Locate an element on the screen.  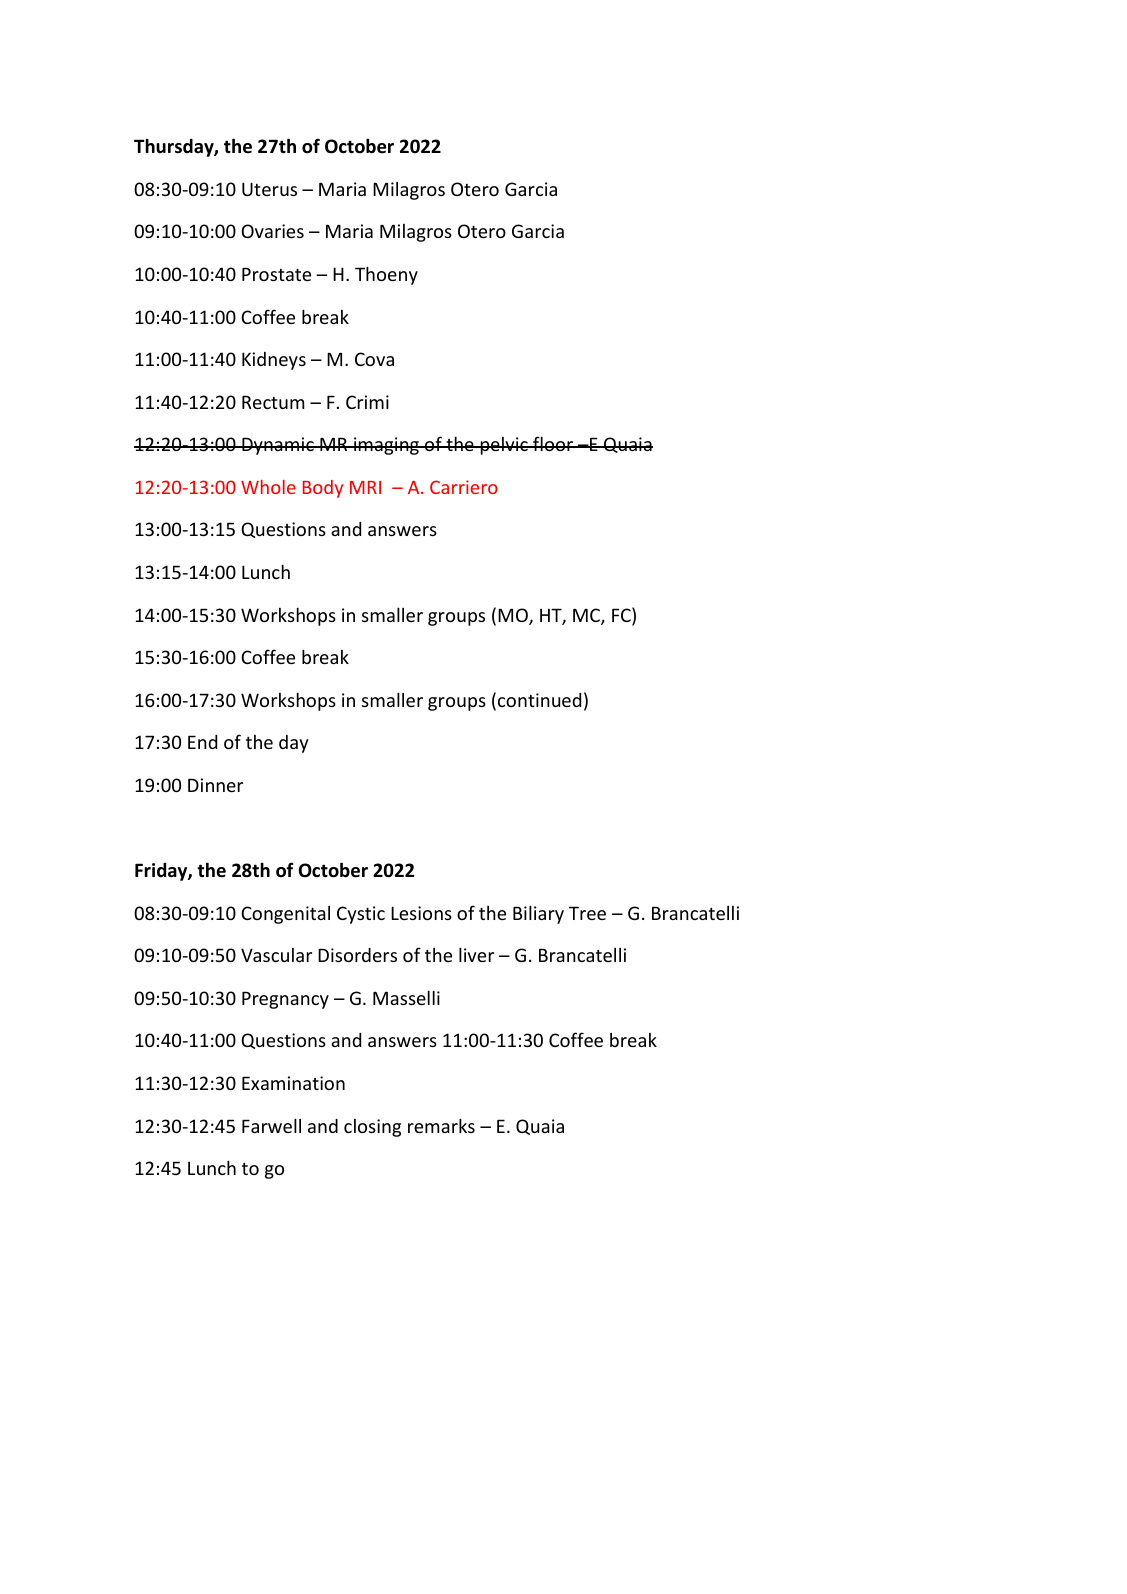
MRI is located at coordinates (365, 487).
